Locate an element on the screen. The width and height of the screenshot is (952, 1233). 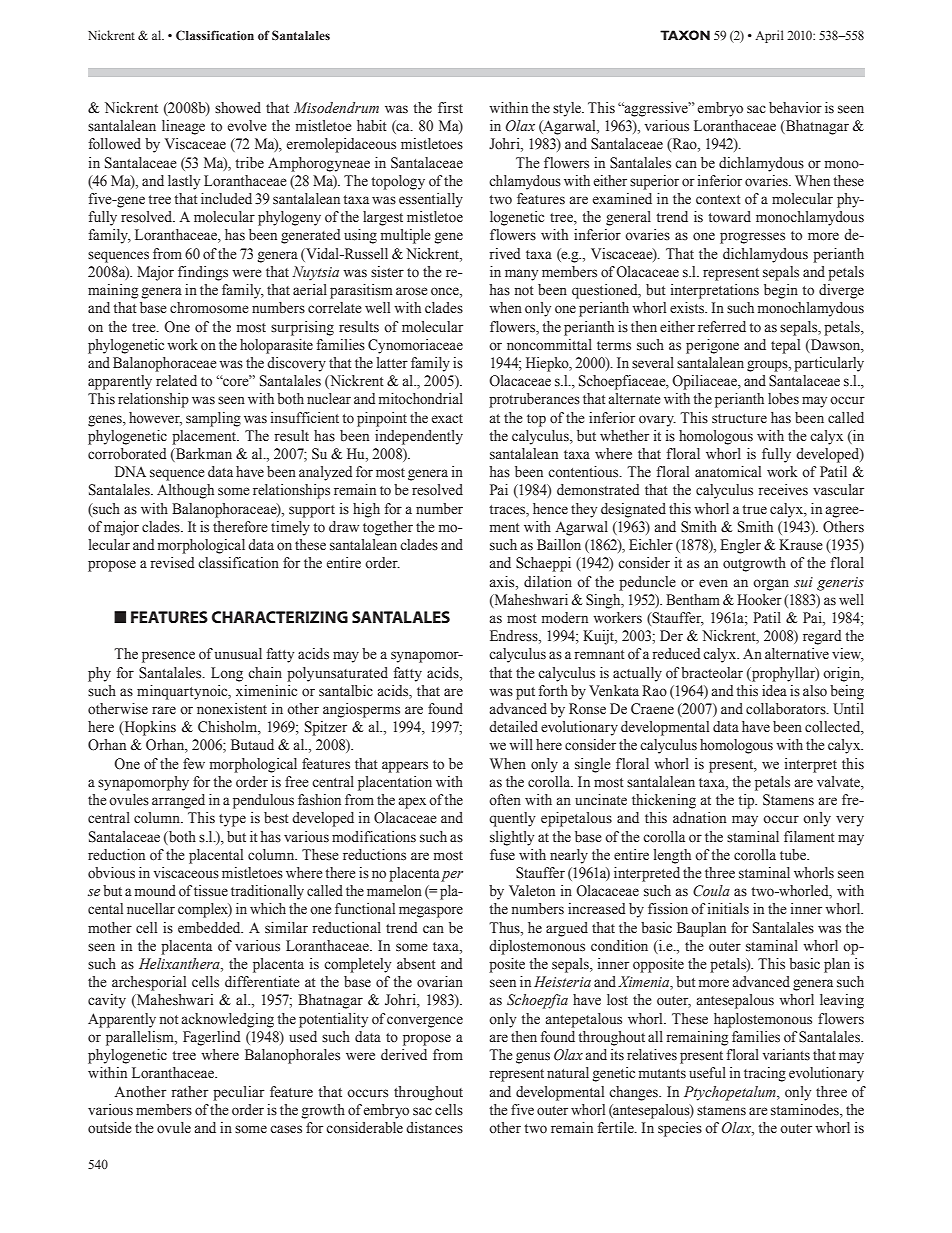
few is located at coordinates (194, 763).
